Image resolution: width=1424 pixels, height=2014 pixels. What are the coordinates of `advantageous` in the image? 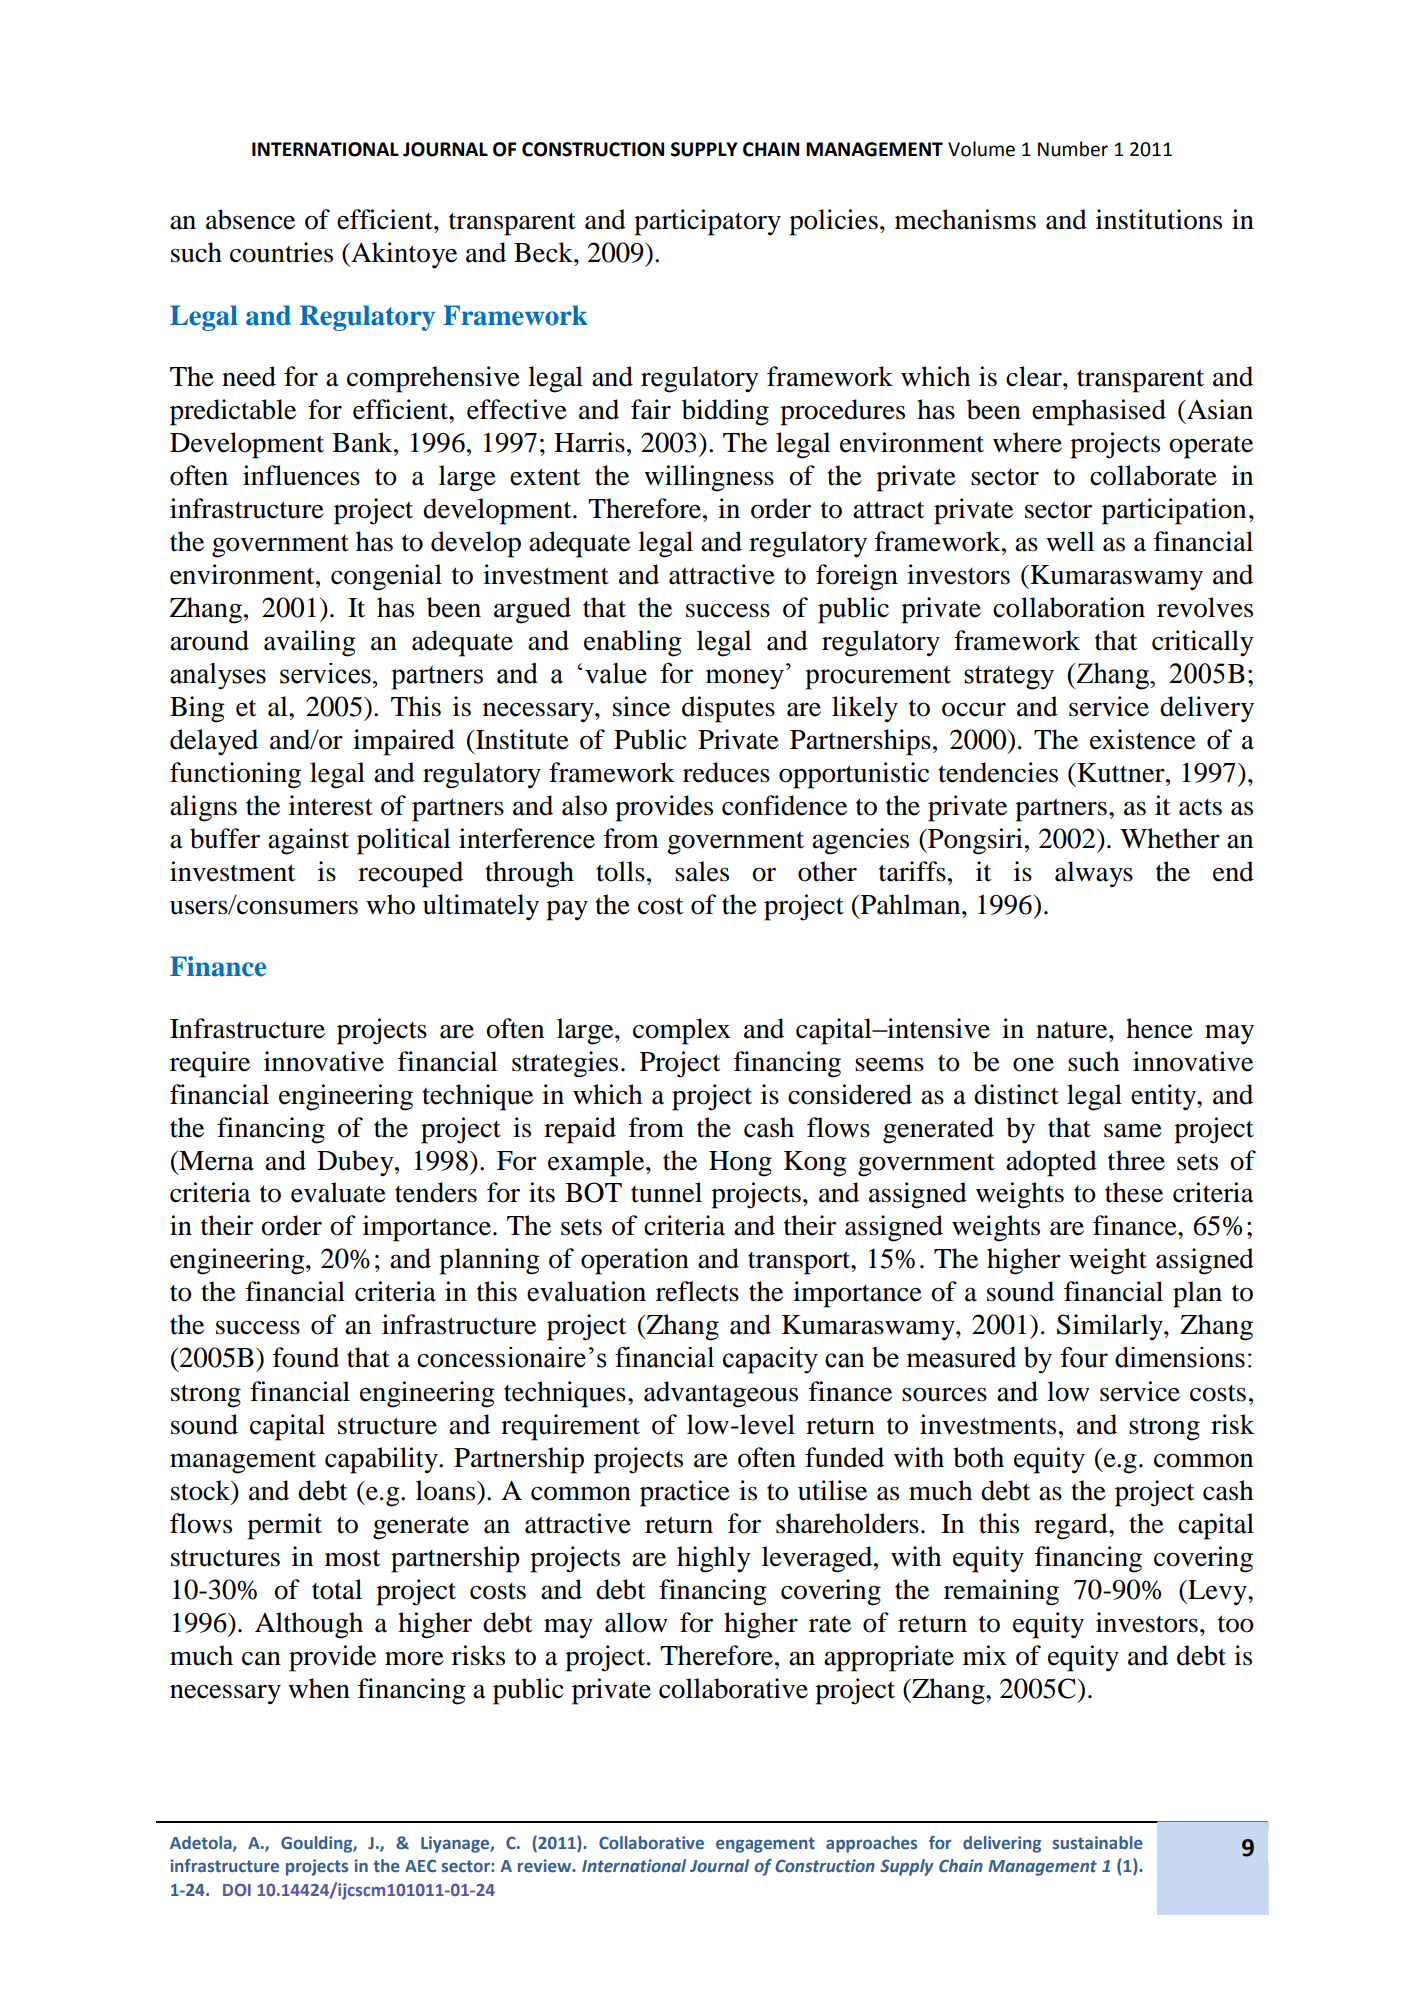 It's located at (721, 1394).
